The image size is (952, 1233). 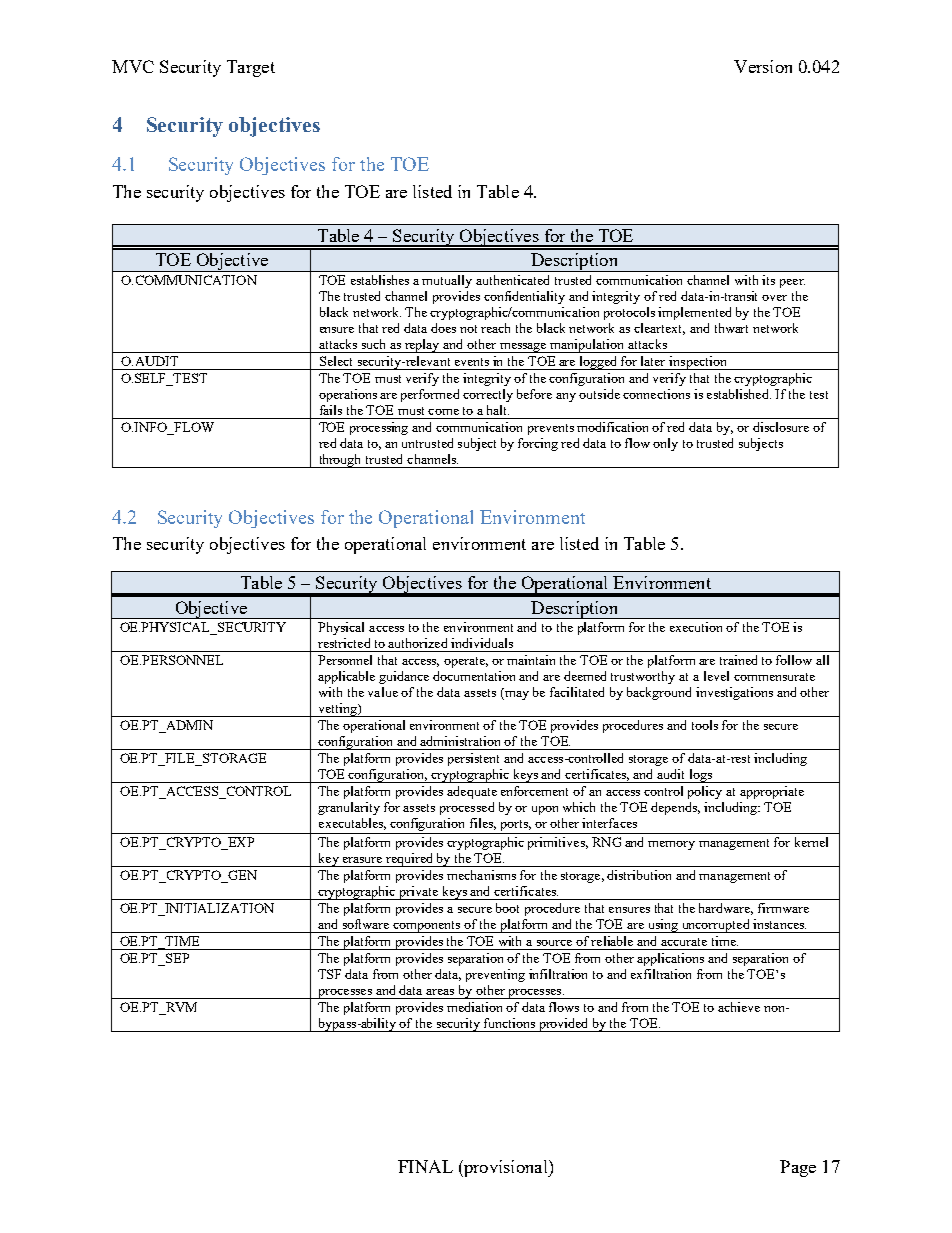 What do you see at coordinates (380, 280) in the screenshot?
I see `establishes` at bounding box center [380, 280].
